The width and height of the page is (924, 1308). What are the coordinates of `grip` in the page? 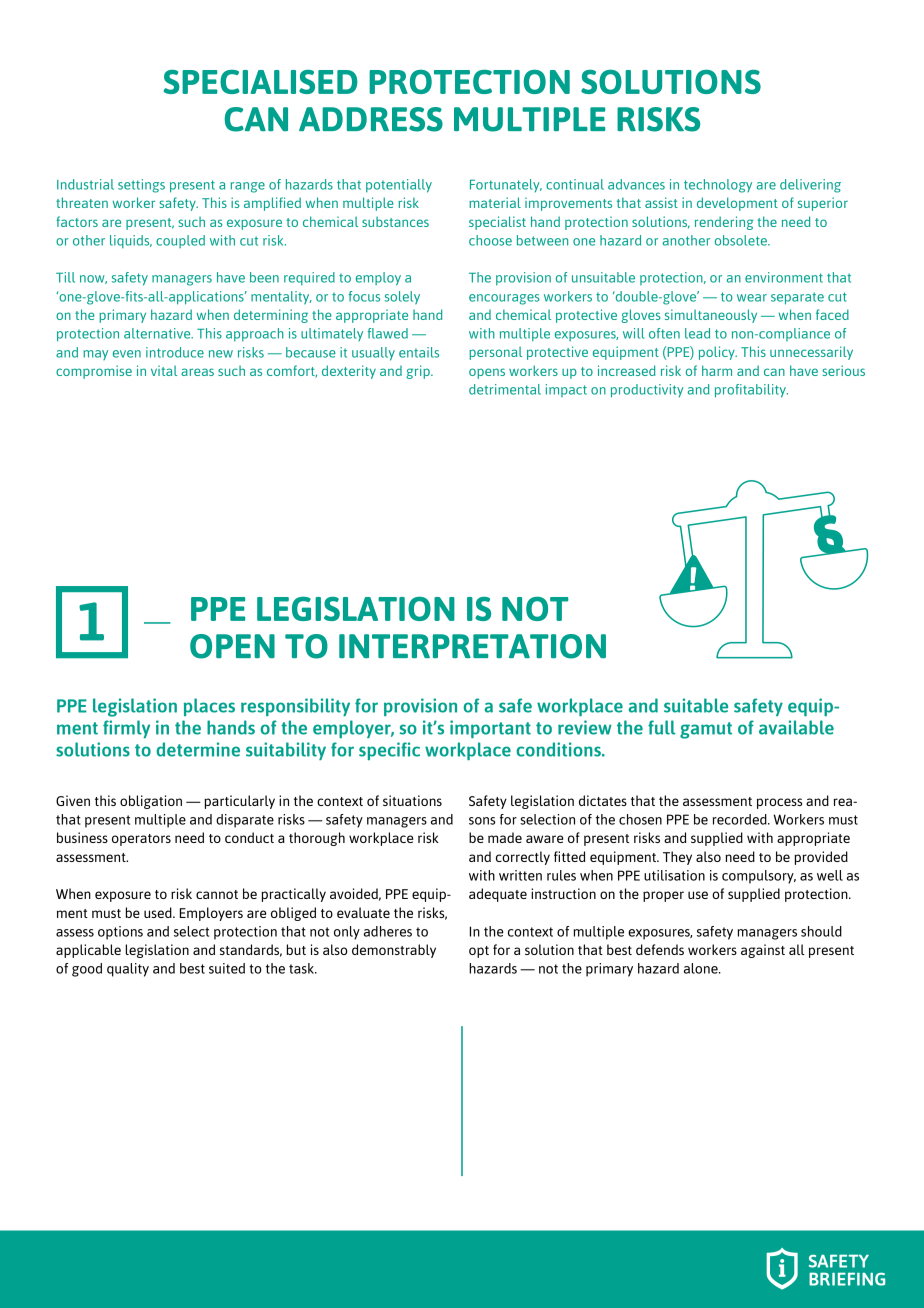 It's located at (419, 372).
